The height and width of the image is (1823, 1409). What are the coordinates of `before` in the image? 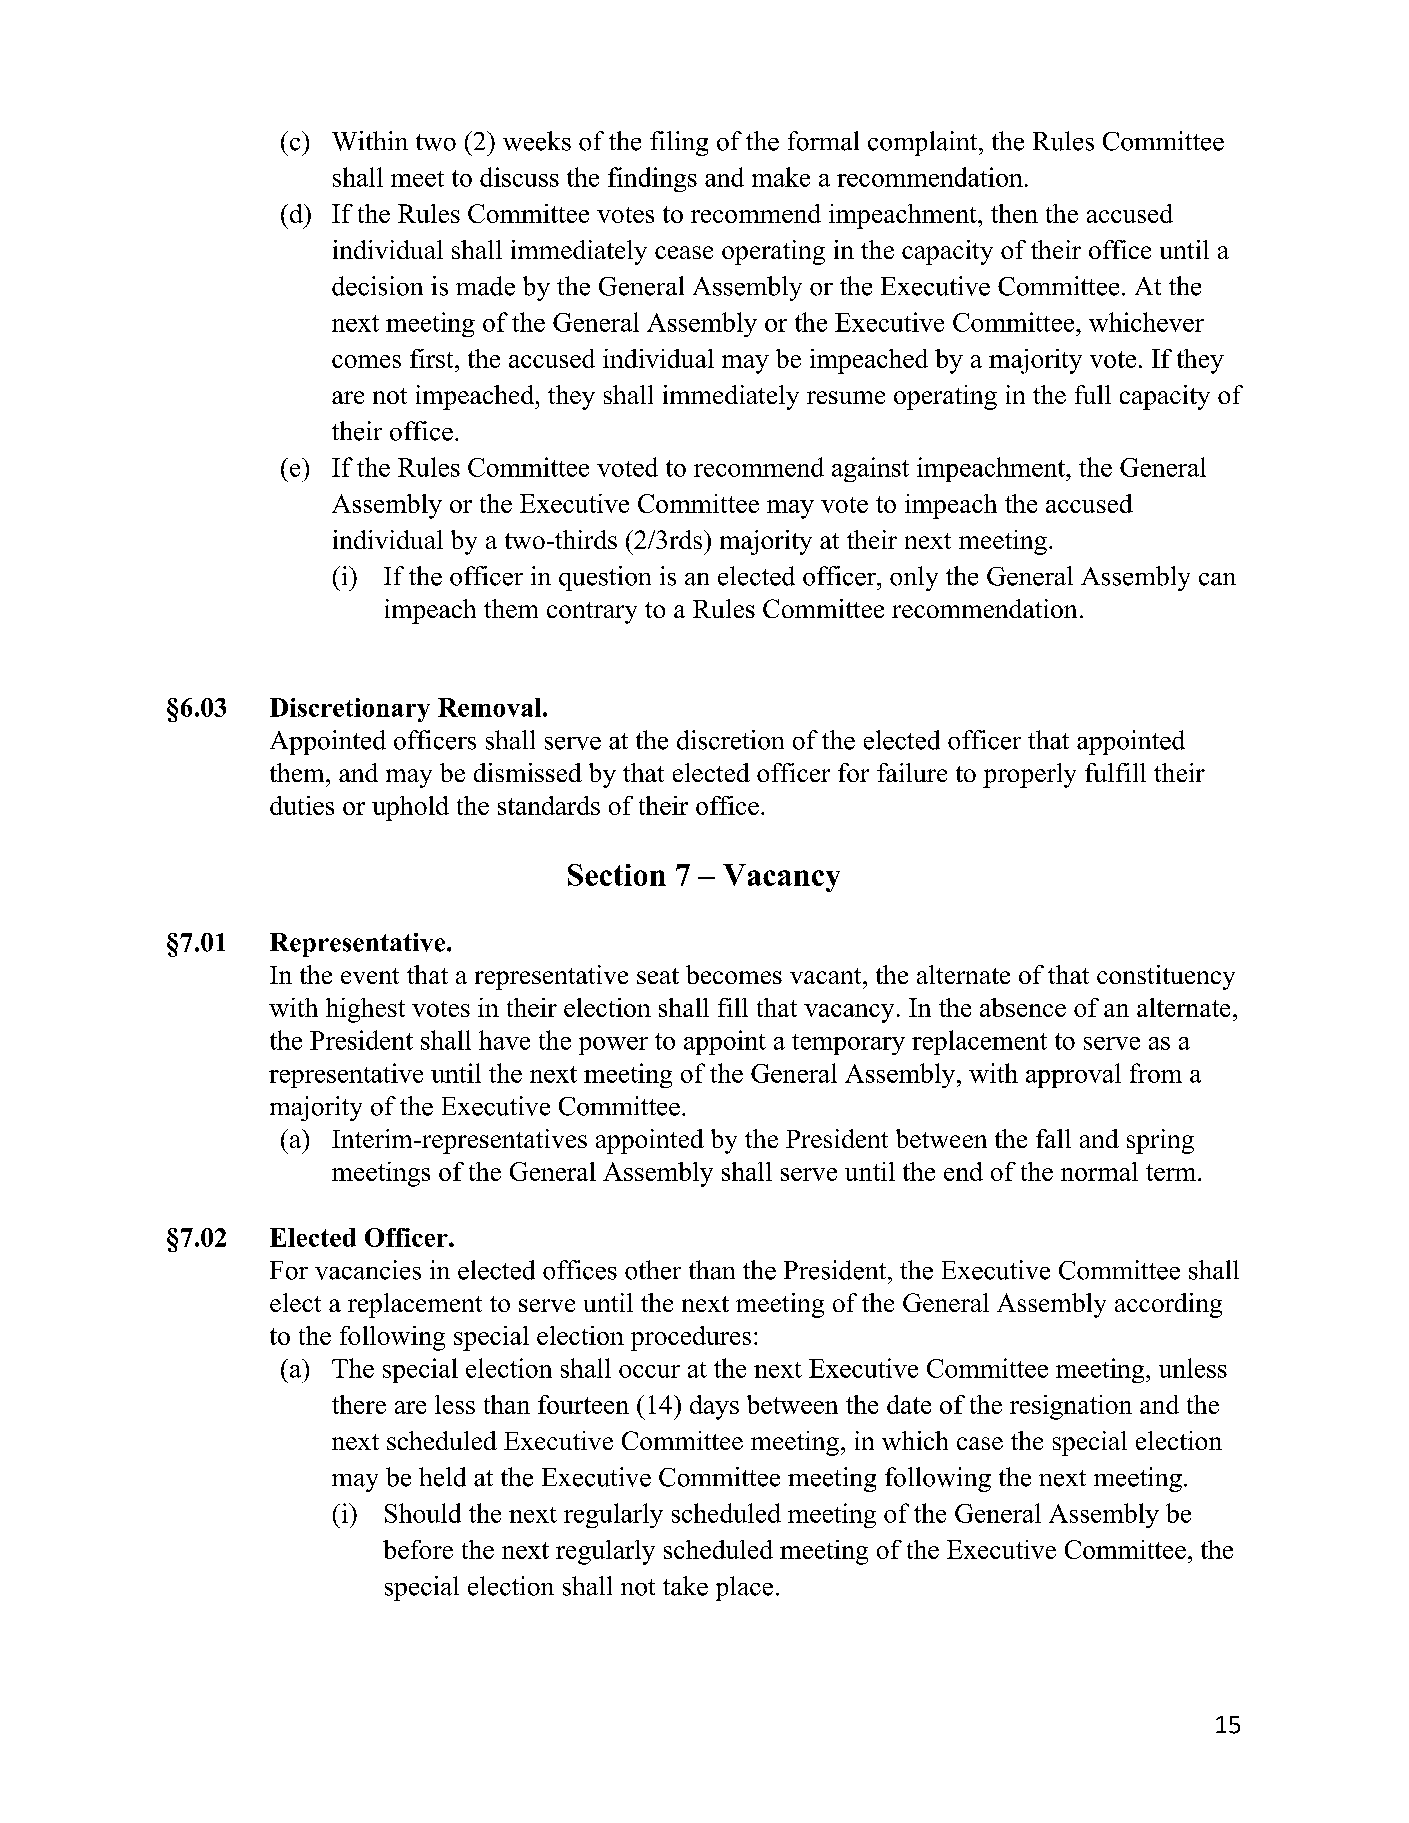 It's located at (418, 1549).
